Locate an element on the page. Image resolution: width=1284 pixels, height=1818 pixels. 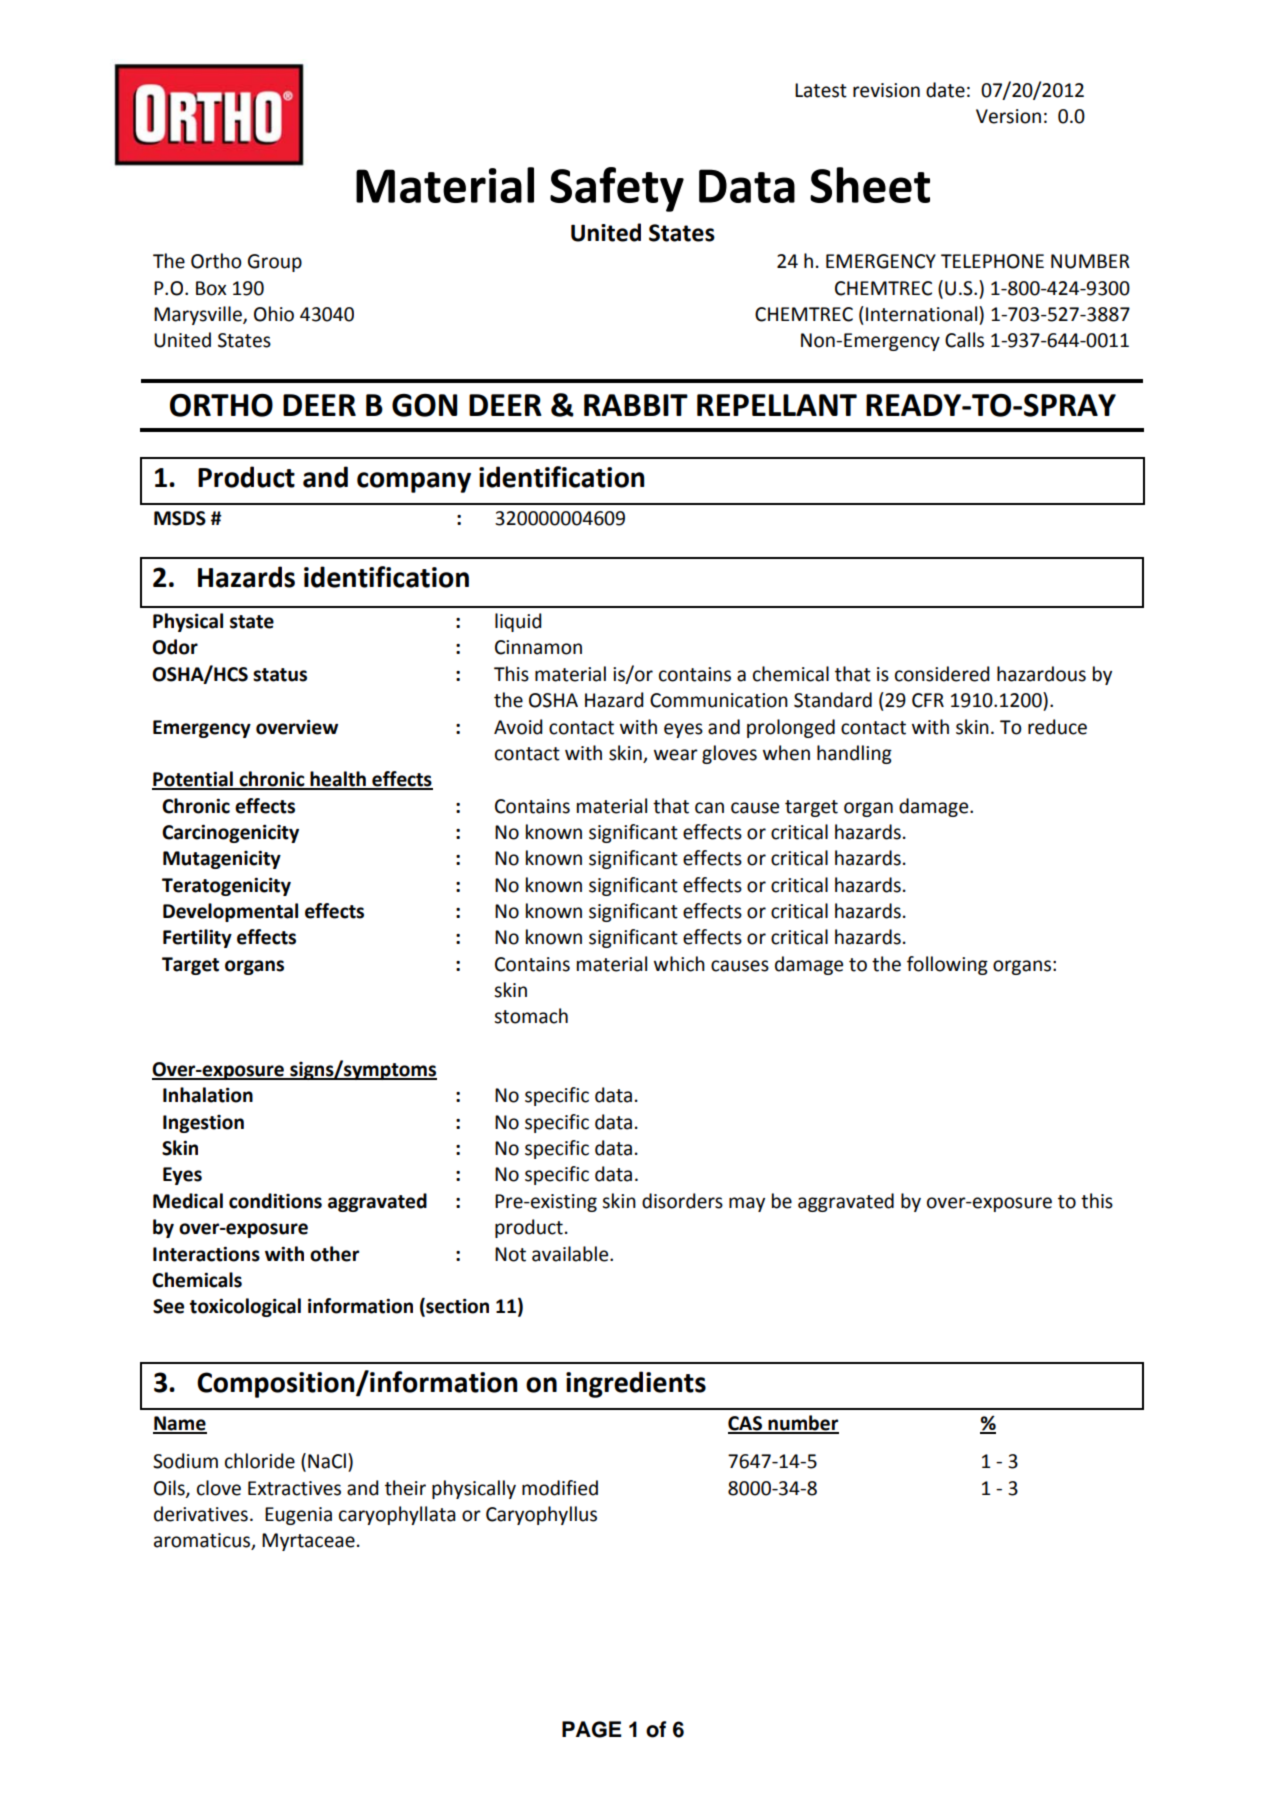
may is located at coordinates (747, 1204).
